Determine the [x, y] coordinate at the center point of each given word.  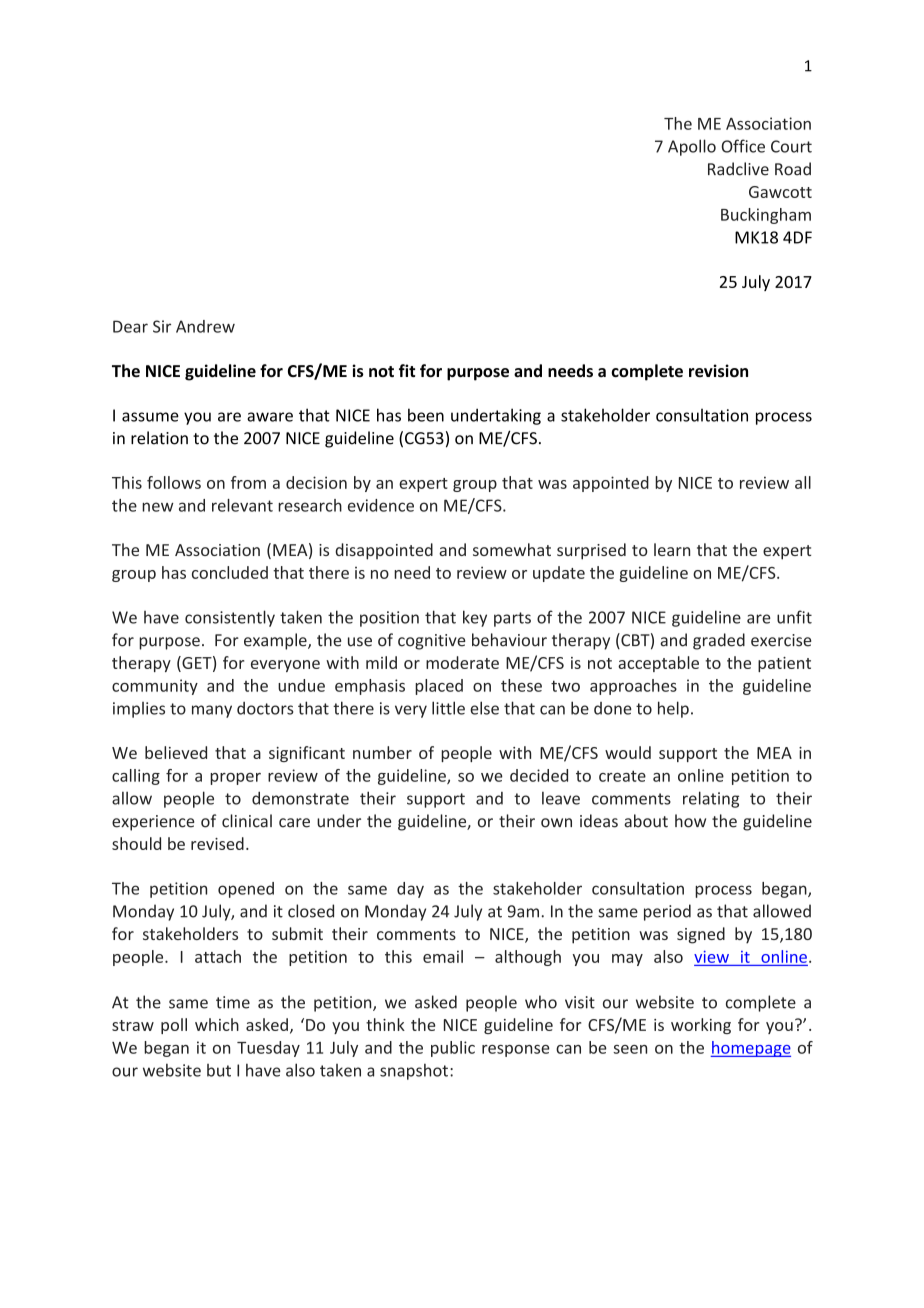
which [217, 1024]
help [673, 709]
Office [743, 146]
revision [718, 371]
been [426, 415]
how [690, 821]
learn [672, 549]
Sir [162, 326]
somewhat [512, 549]
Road [793, 169]
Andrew [205, 326]
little [448, 708]
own [556, 823]
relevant [242, 505]
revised [217, 843]
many [212, 711]
